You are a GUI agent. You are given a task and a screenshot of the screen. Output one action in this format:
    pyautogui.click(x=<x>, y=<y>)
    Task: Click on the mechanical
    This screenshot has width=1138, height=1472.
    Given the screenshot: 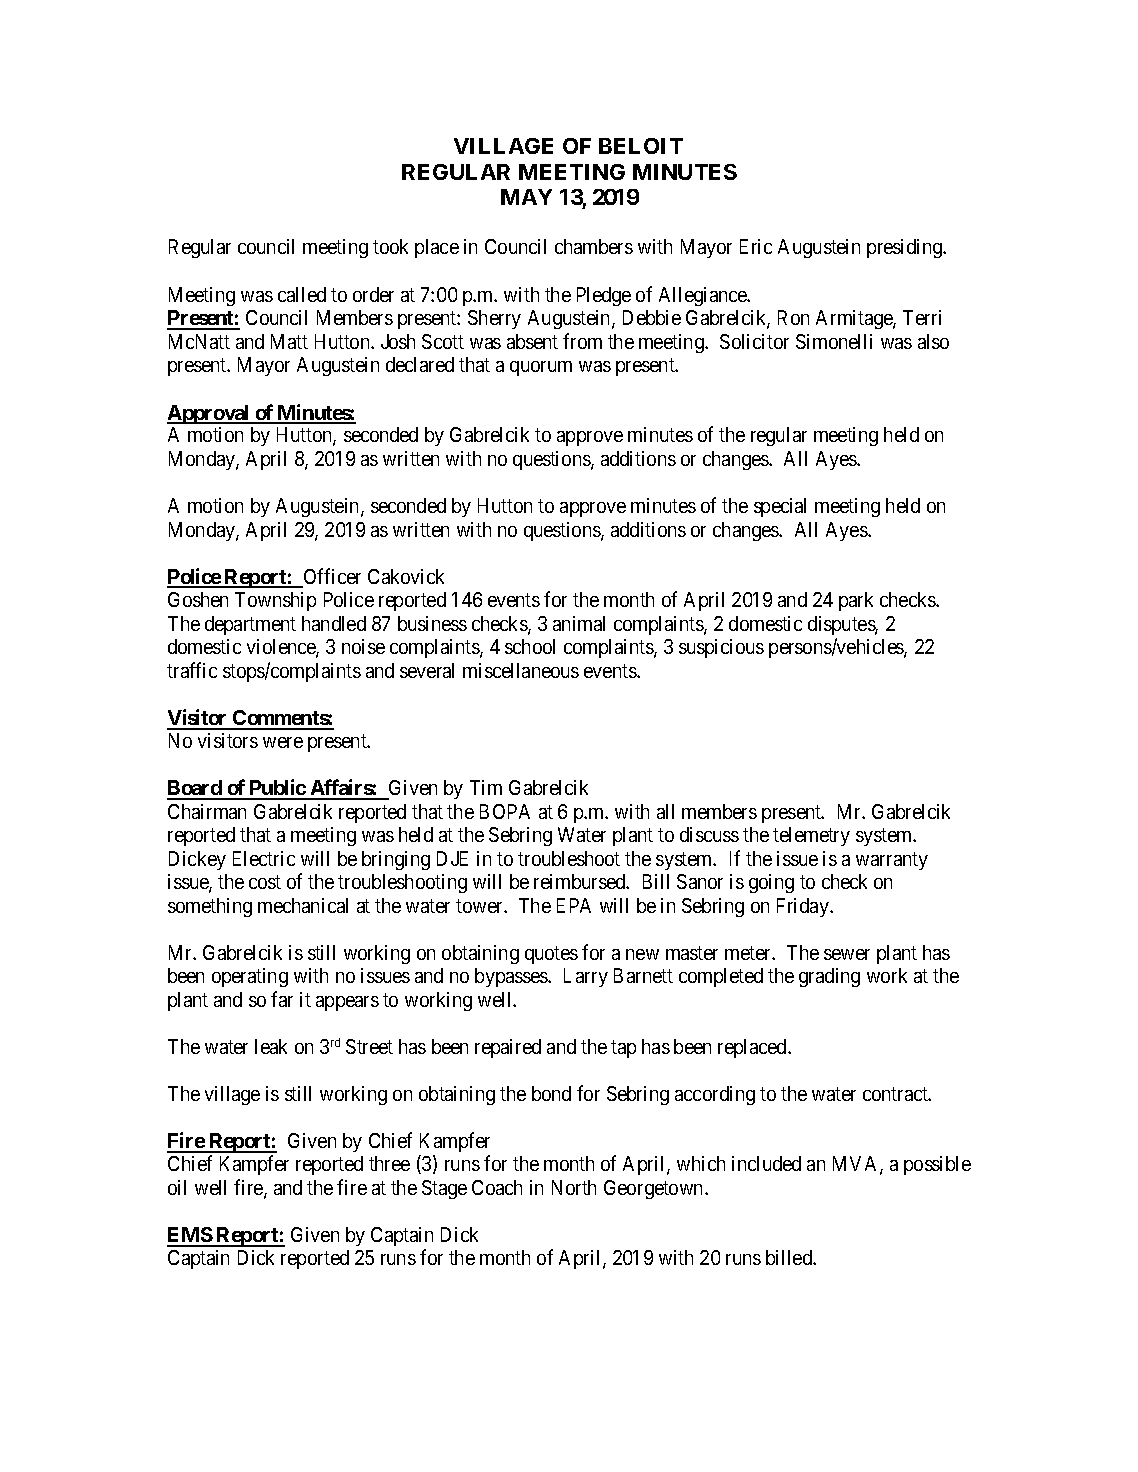 What is the action you would take?
    pyautogui.click(x=303, y=905)
